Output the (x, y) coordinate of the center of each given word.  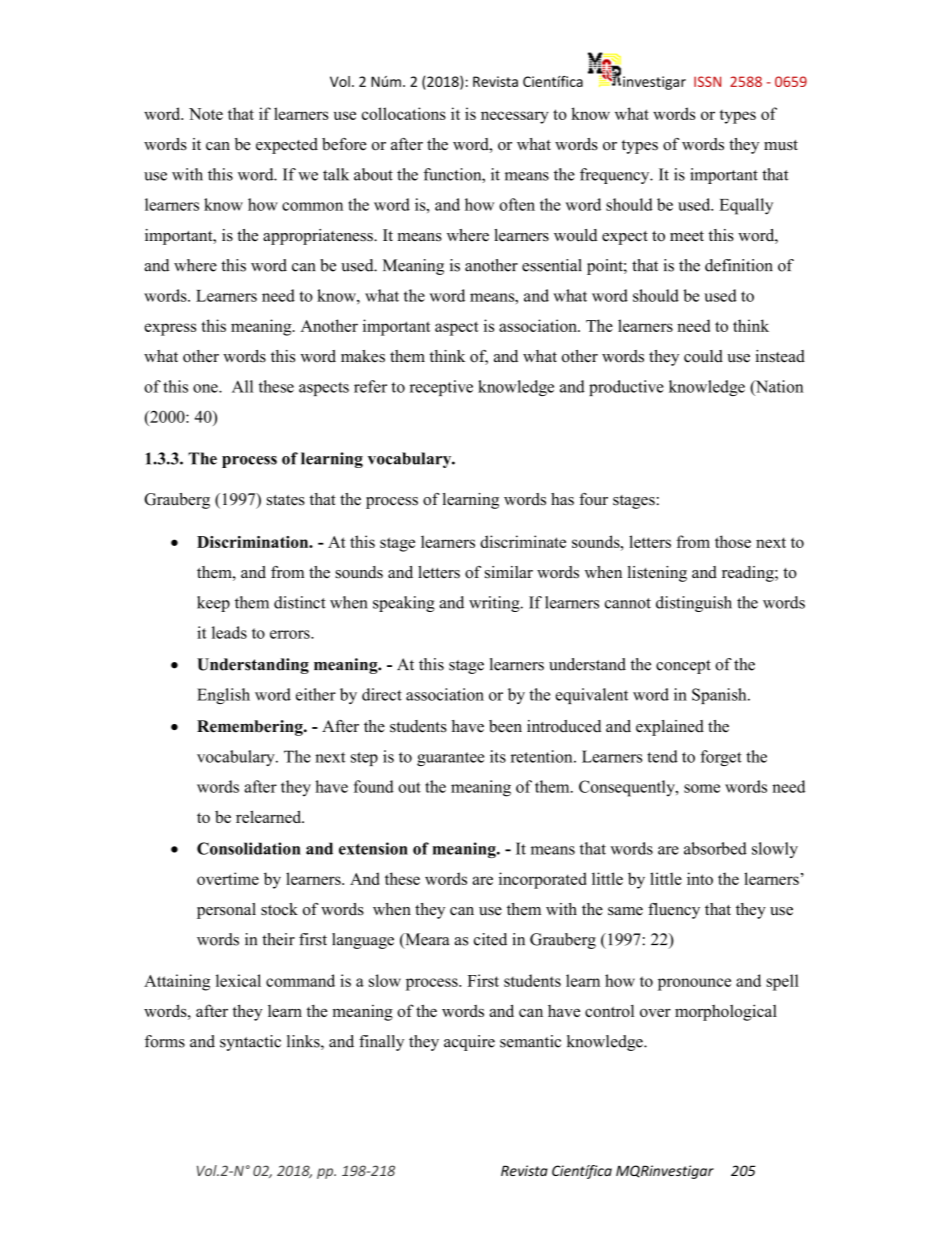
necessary (515, 117)
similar (509, 572)
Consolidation (249, 848)
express (170, 329)
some (702, 788)
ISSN (707, 81)
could (703, 356)
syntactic (250, 1043)
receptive (441, 388)
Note (206, 114)
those (733, 541)
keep (213, 604)
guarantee (450, 759)
